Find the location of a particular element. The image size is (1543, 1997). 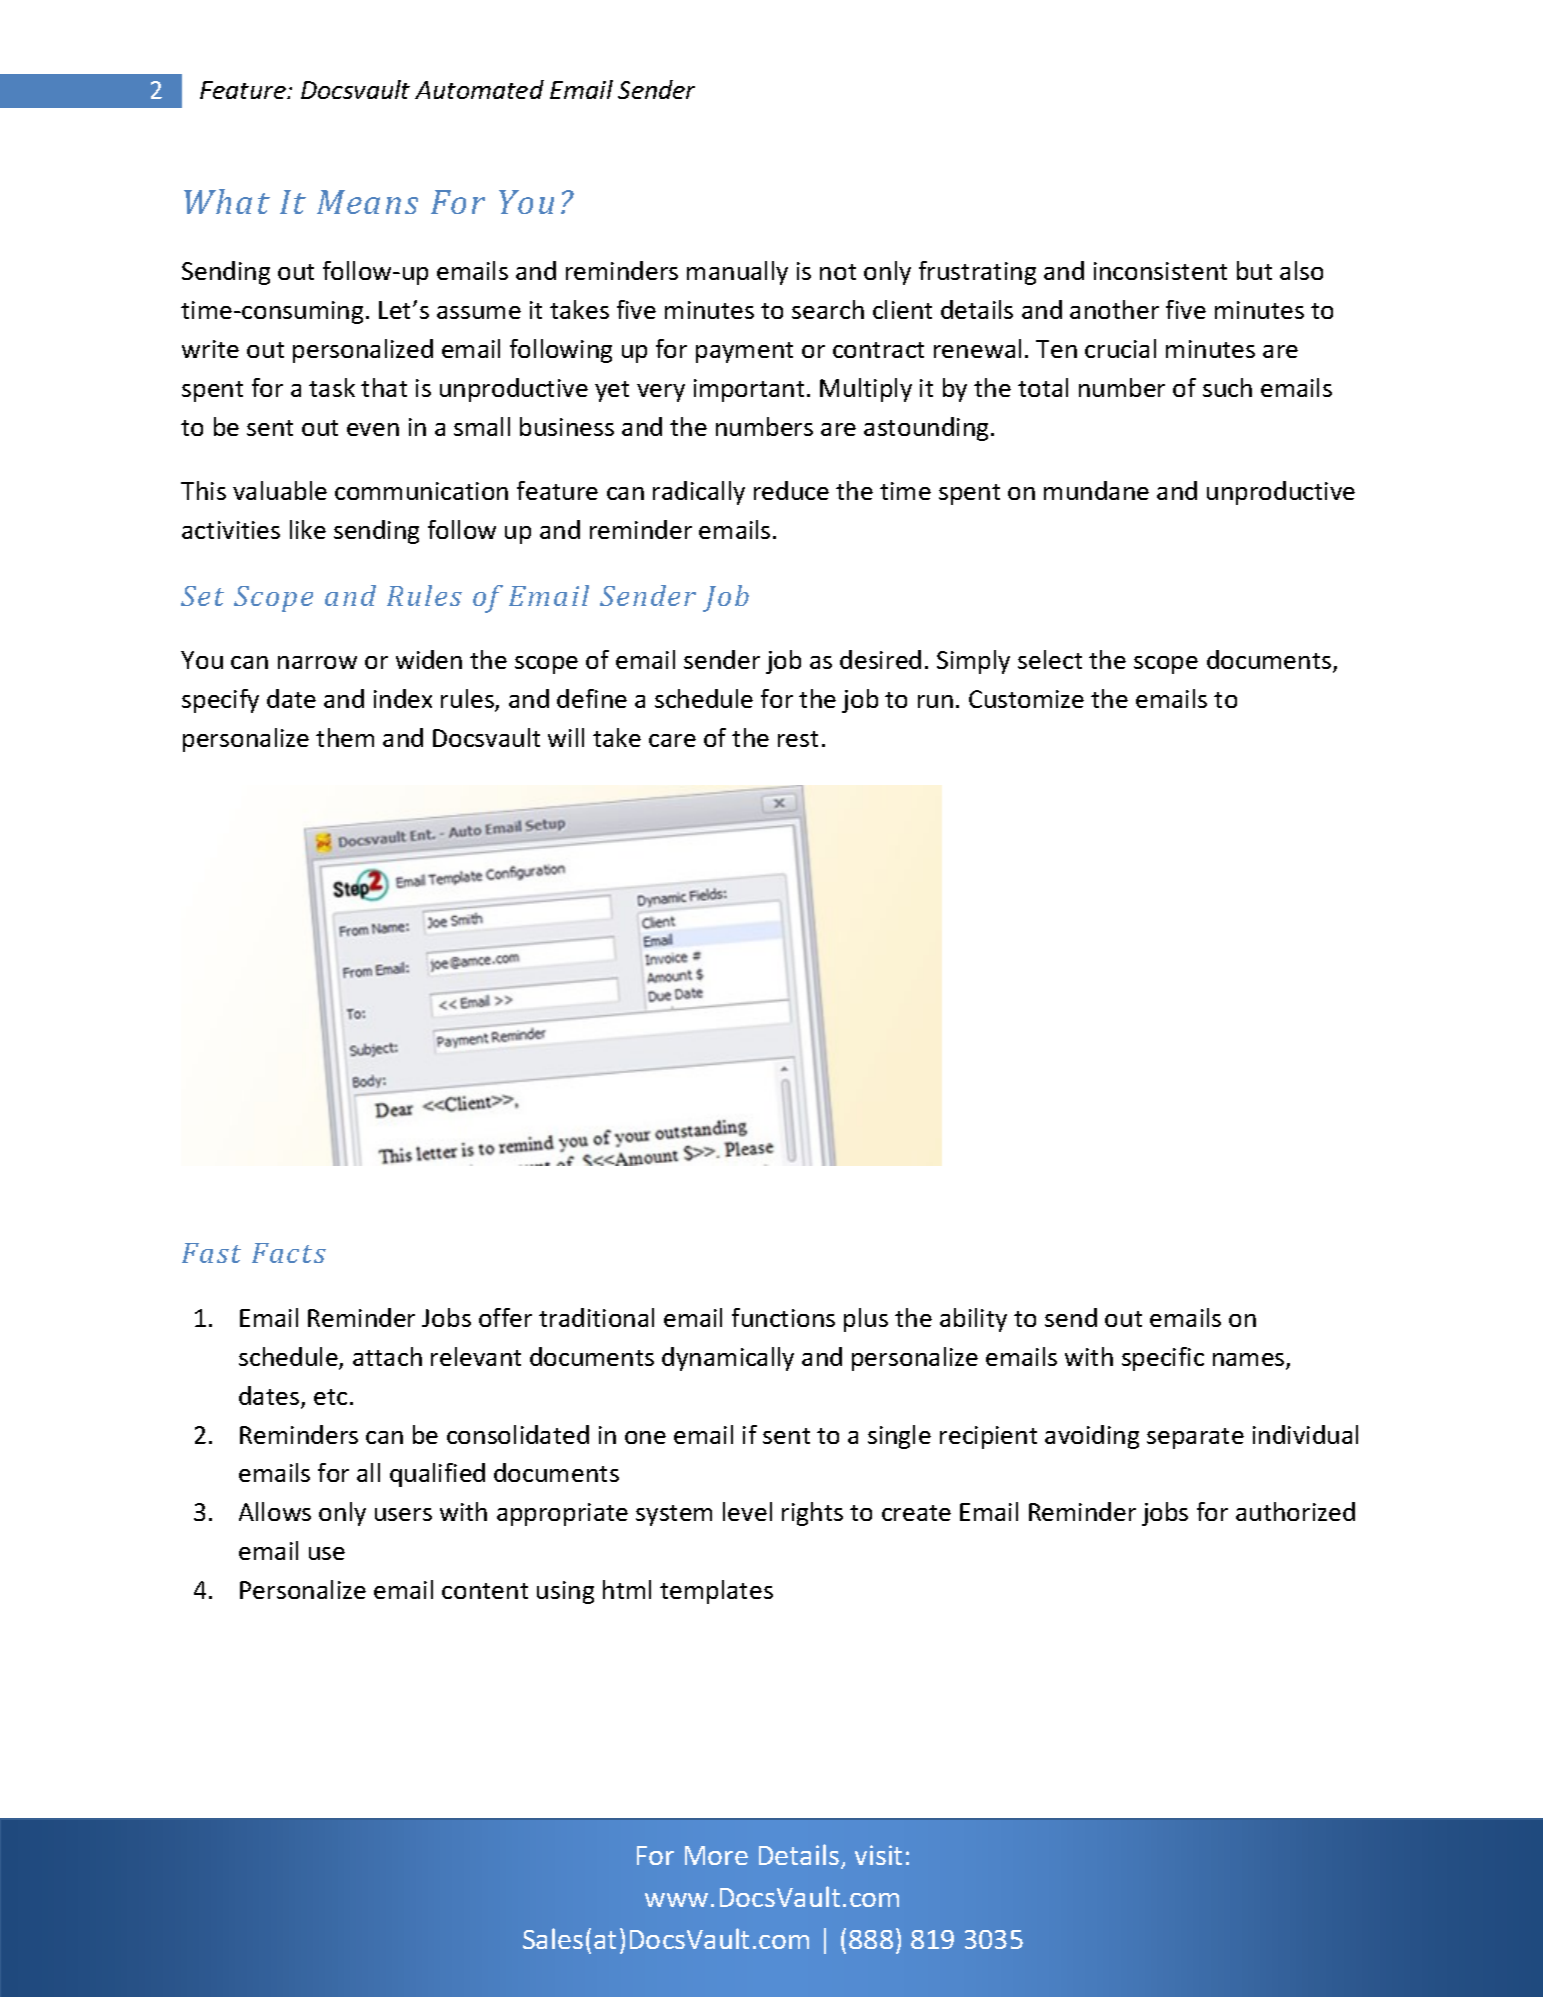

them is located at coordinates (345, 737).
